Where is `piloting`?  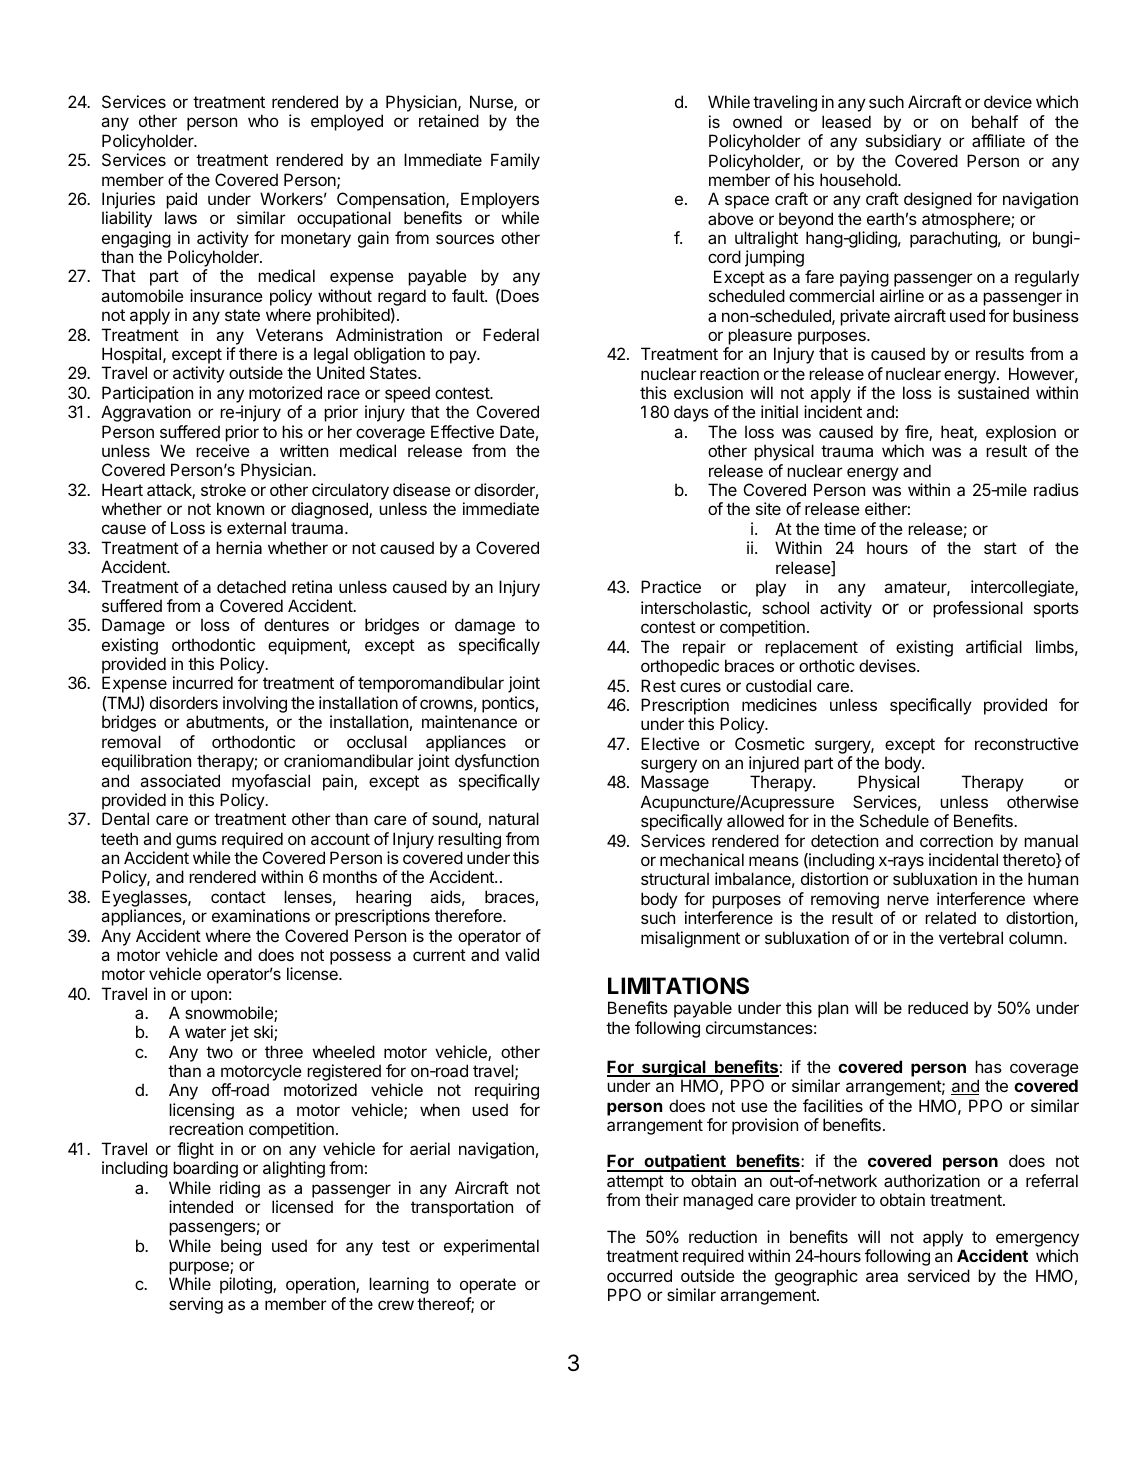
piloting is located at coordinates (247, 1285).
